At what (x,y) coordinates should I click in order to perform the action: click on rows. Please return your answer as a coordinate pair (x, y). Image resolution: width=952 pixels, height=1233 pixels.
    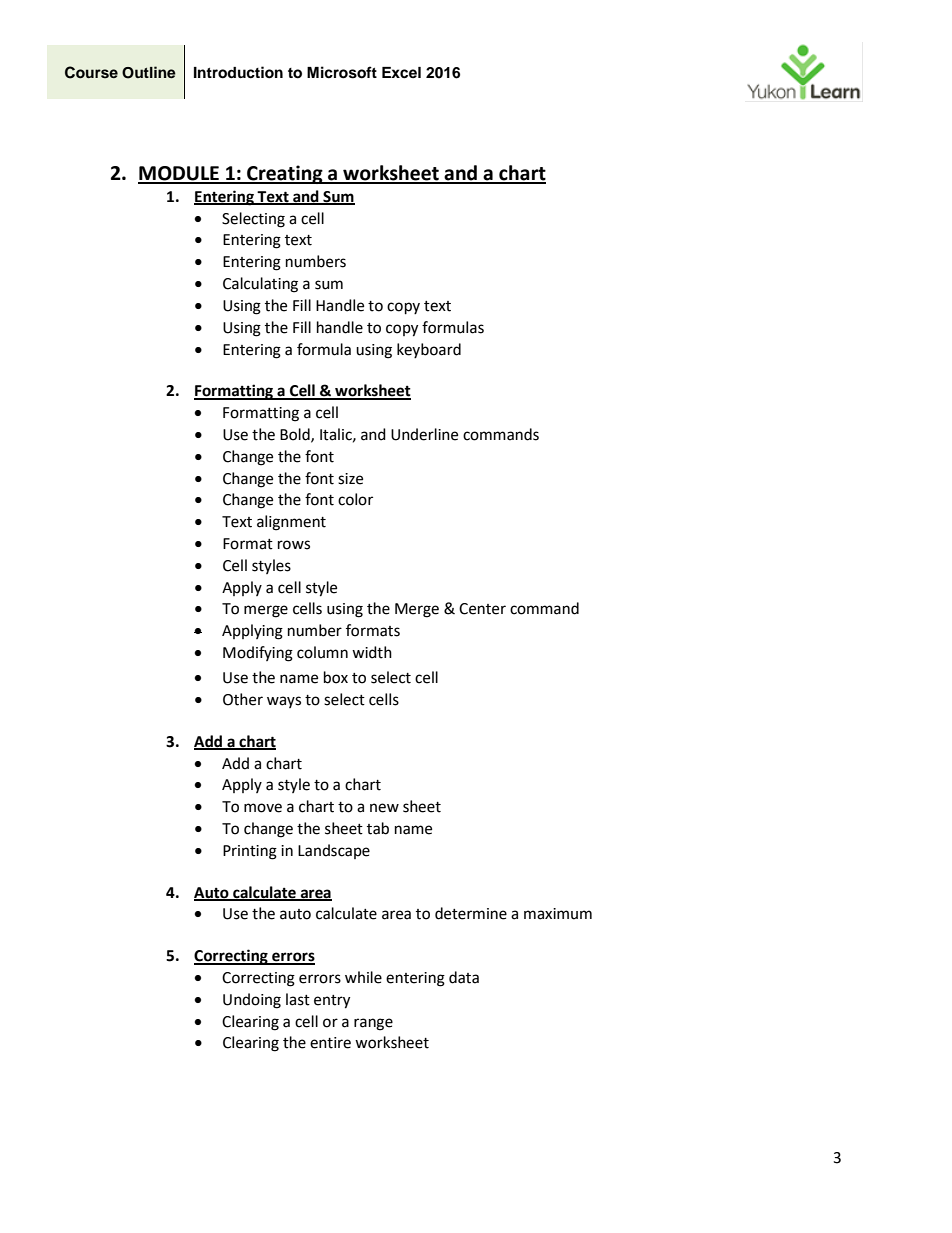
    Looking at the image, I should click on (294, 545).
